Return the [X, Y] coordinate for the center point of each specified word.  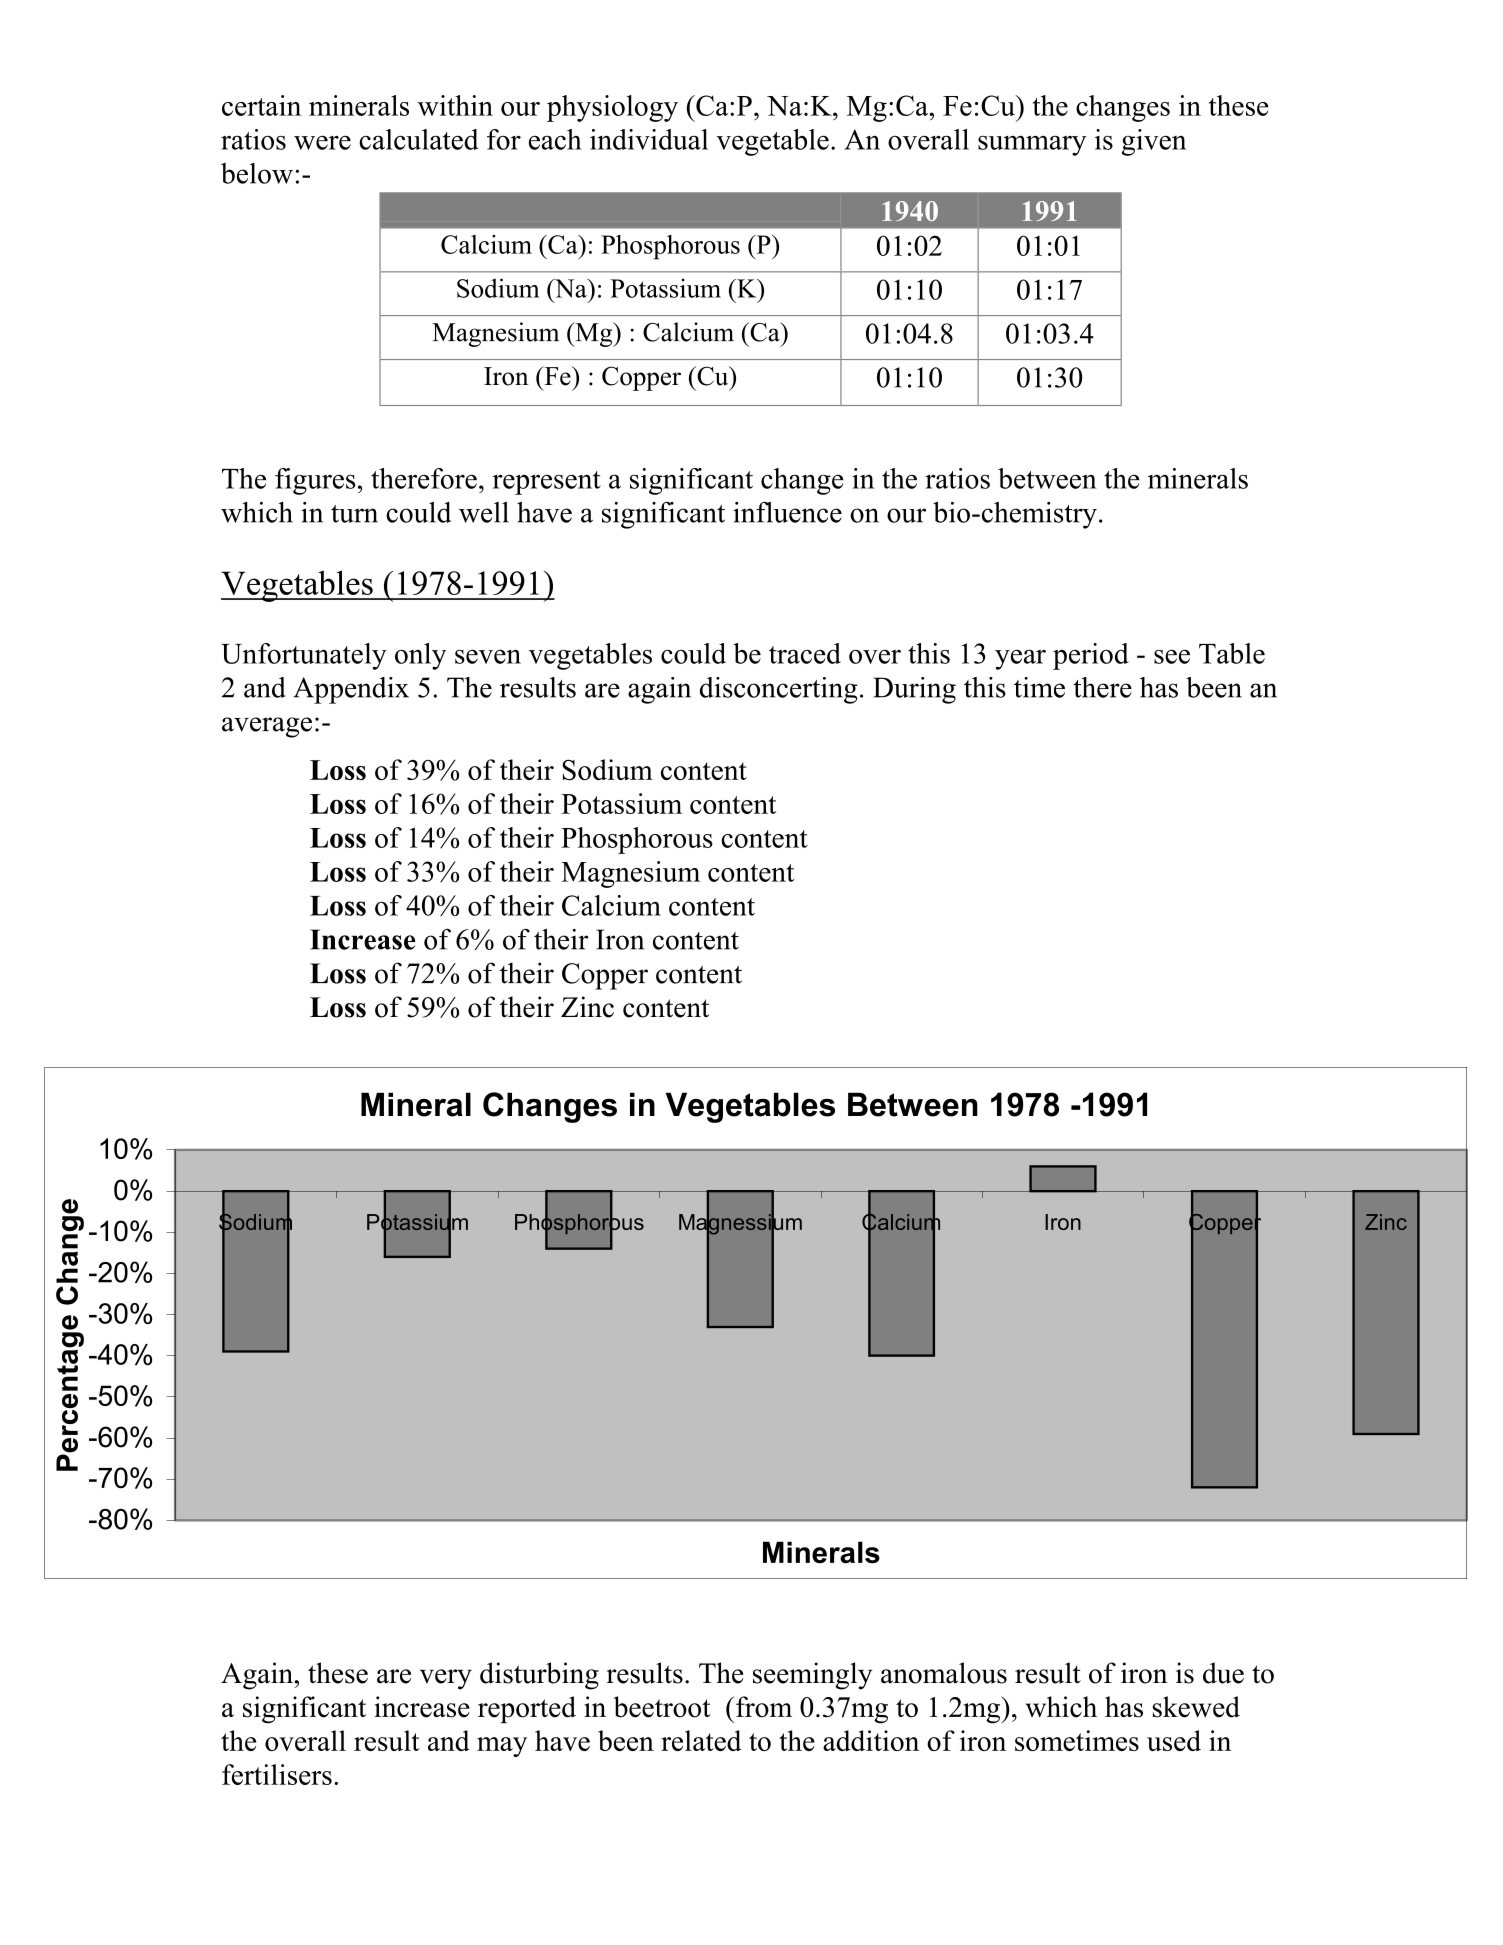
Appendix [351, 690]
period [1091, 656]
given [1154, 142]
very [446, 1679]
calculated [418, 139]
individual [649, 139]
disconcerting [779, 690]
